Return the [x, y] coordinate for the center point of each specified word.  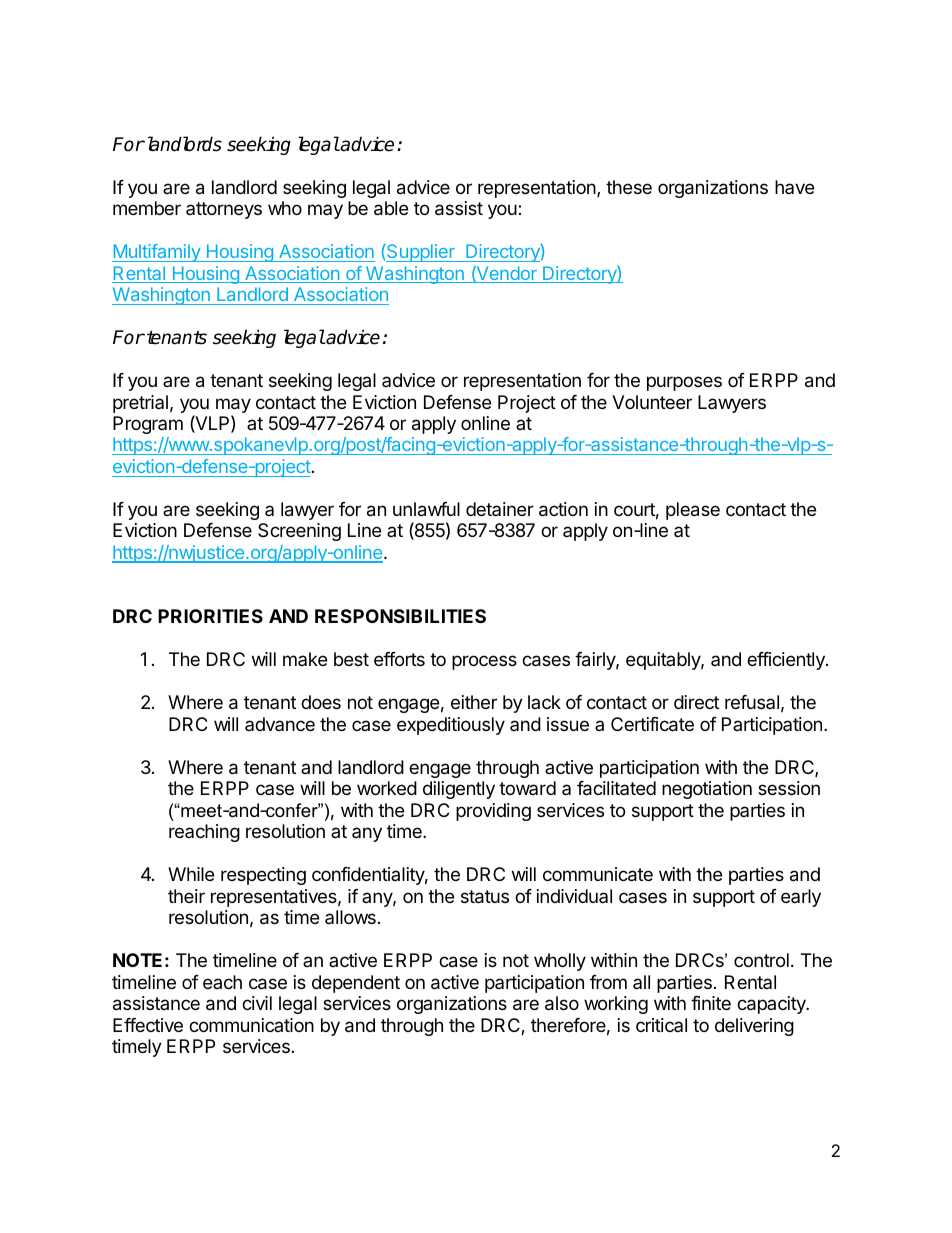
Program [148, 425]
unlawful [426, 509]
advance [280, 724]
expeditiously [451, 726]
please [693, 511]
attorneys [224, 210]
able [391, 208]
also [562, 1003]
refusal [752, 702]
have [794, 187]
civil [257, 1003]
